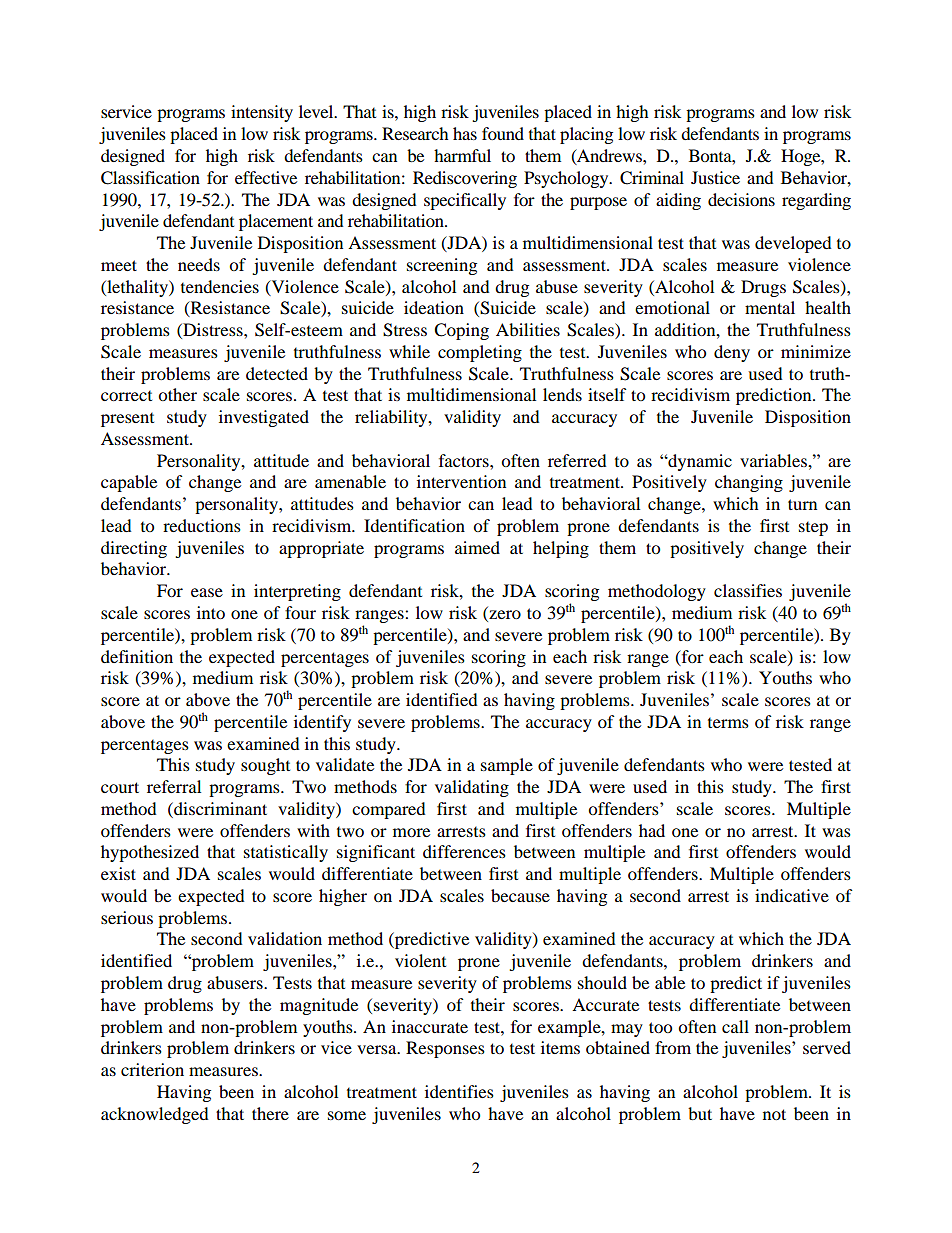  I want to click on classifies, so click(748, 590).
